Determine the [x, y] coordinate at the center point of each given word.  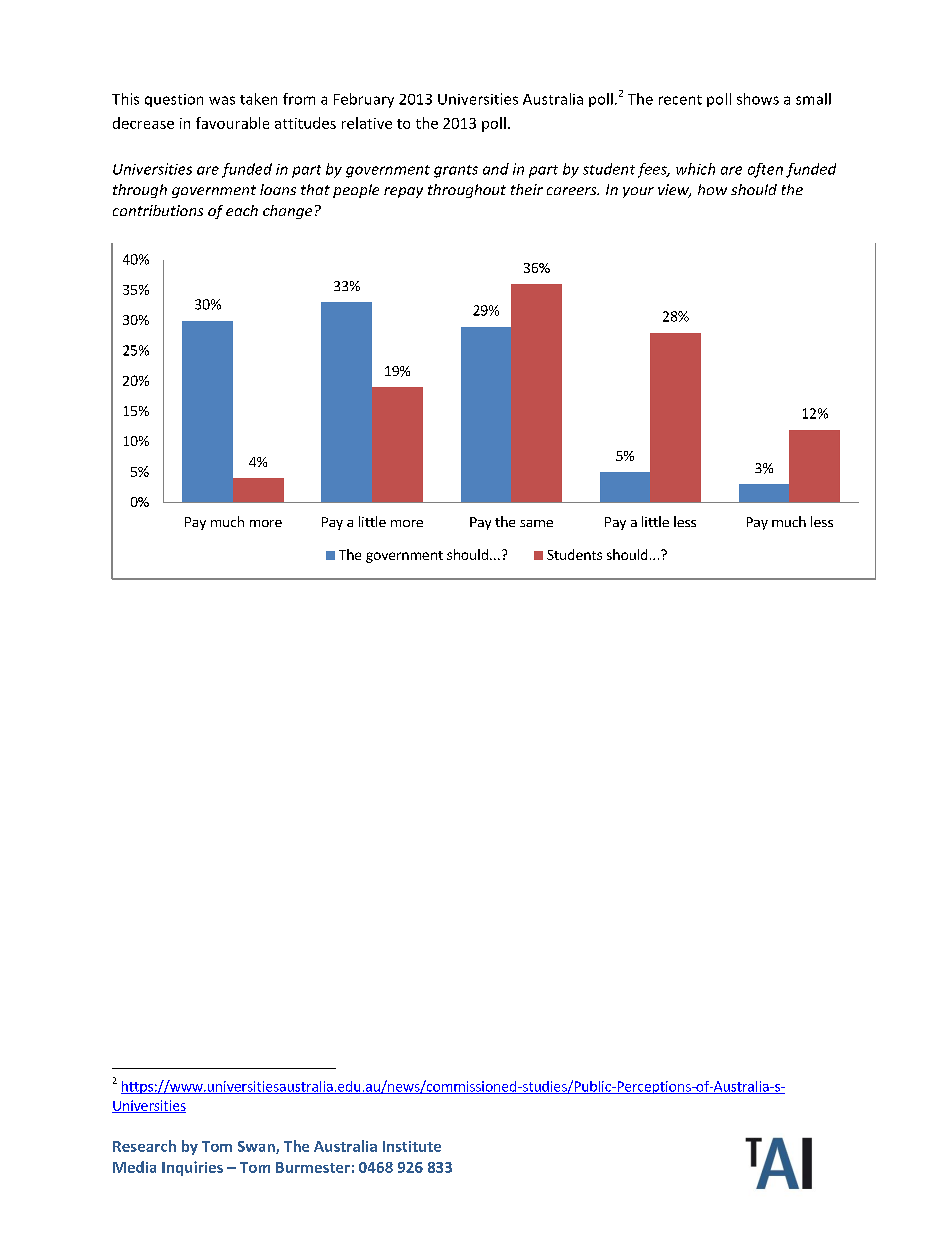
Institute [412, 1146]
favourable [232, 123]
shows [758, 99]
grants [456, 171]
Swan [257, 1147]
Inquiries [192, 1168]
